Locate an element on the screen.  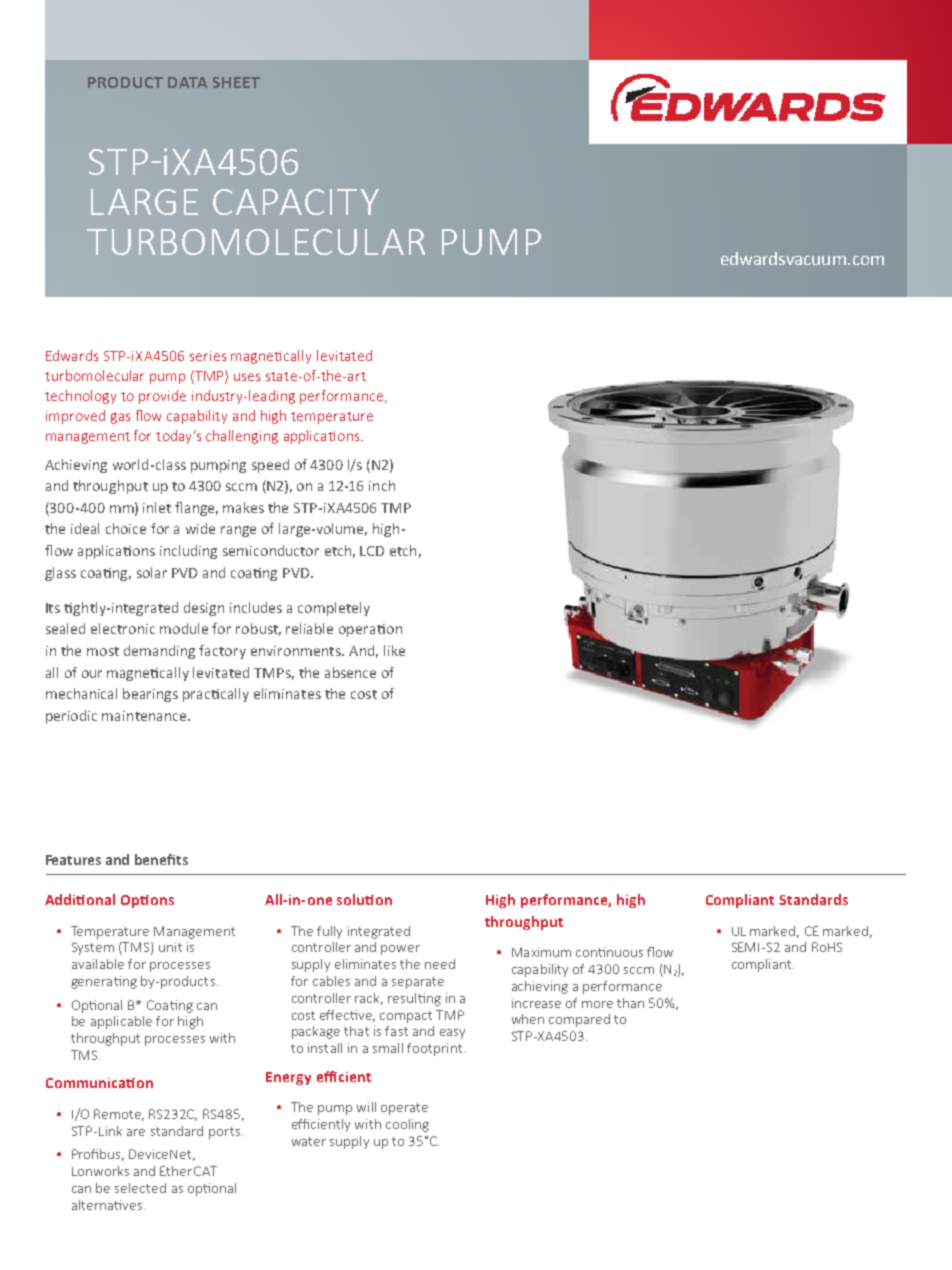
CAPACITY is located at coordinates (296, 202).
